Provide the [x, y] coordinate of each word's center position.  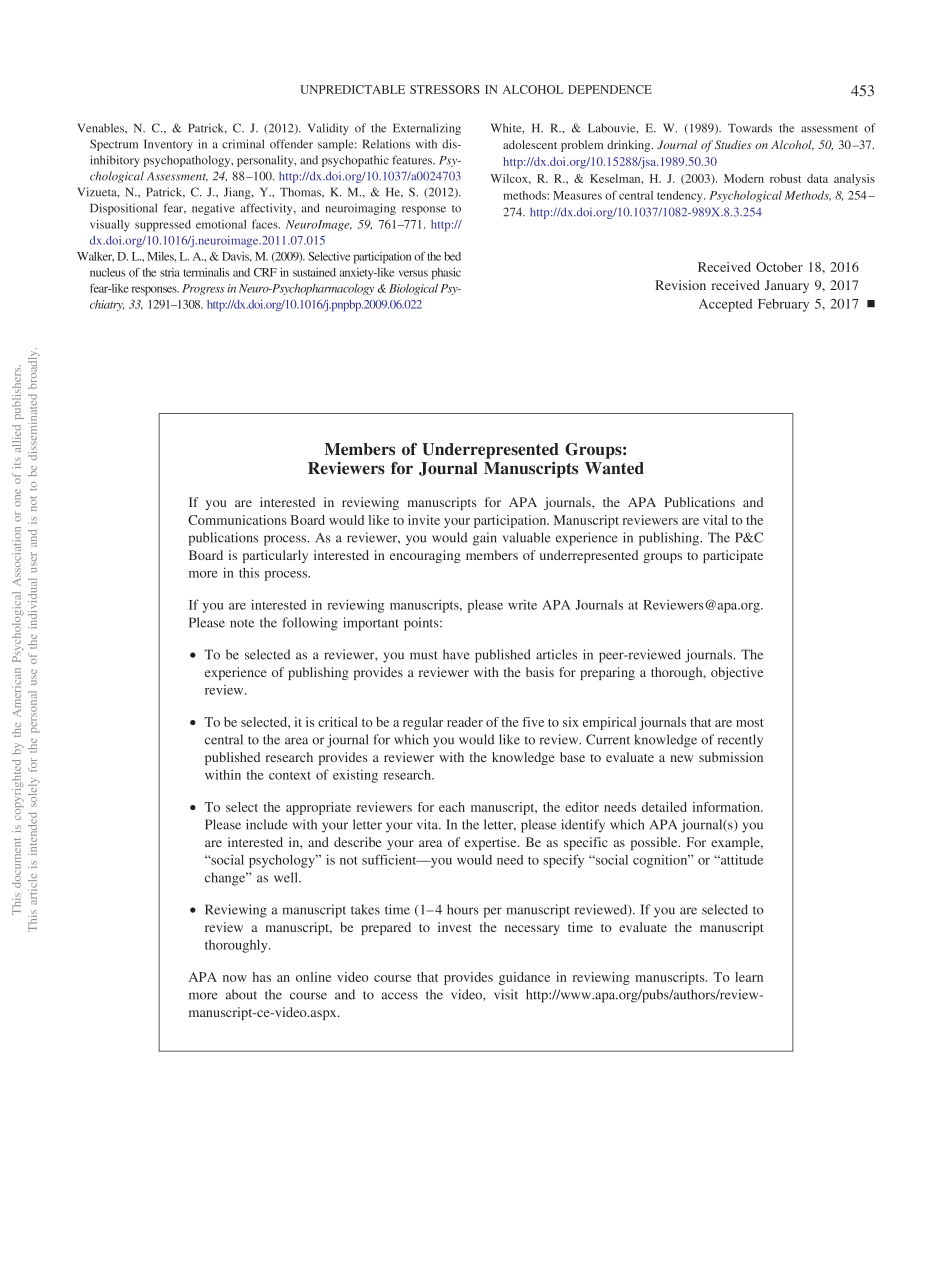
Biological [415, 289]
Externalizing [427, 129]
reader [465, 722]
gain [485, 539]
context [290, 775]
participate [733, 556]
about [241, 994]
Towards [750, 128]
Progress [203, 289]
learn [749, 977]
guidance [524, 978]
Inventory [168, 145]
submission [731, 757]
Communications [237, 520]
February [783, 305]
